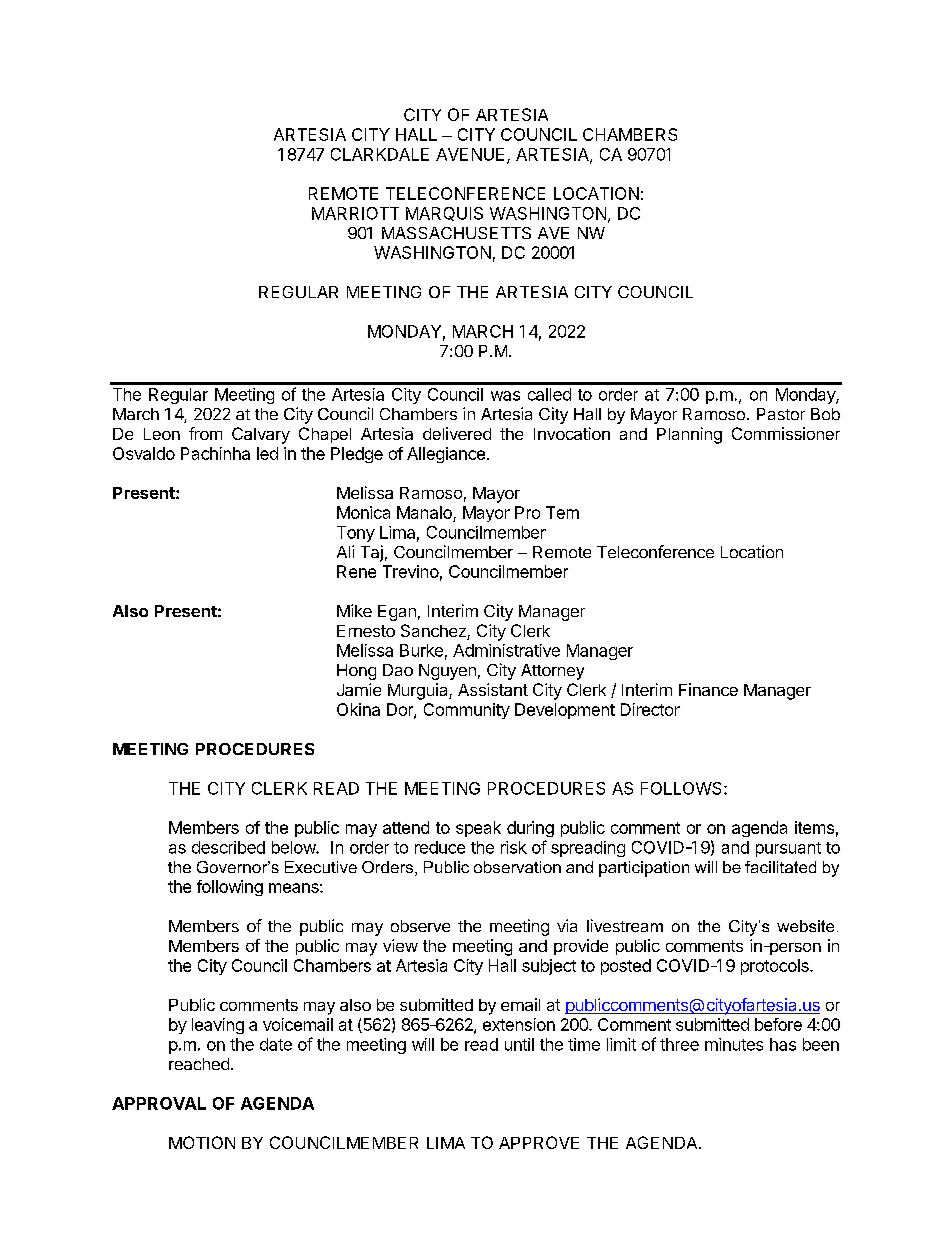 Image resolution: width=952 pixels, height=1233 pixels. I want to click on MASSACHUSETTS, so click(456, 233).
